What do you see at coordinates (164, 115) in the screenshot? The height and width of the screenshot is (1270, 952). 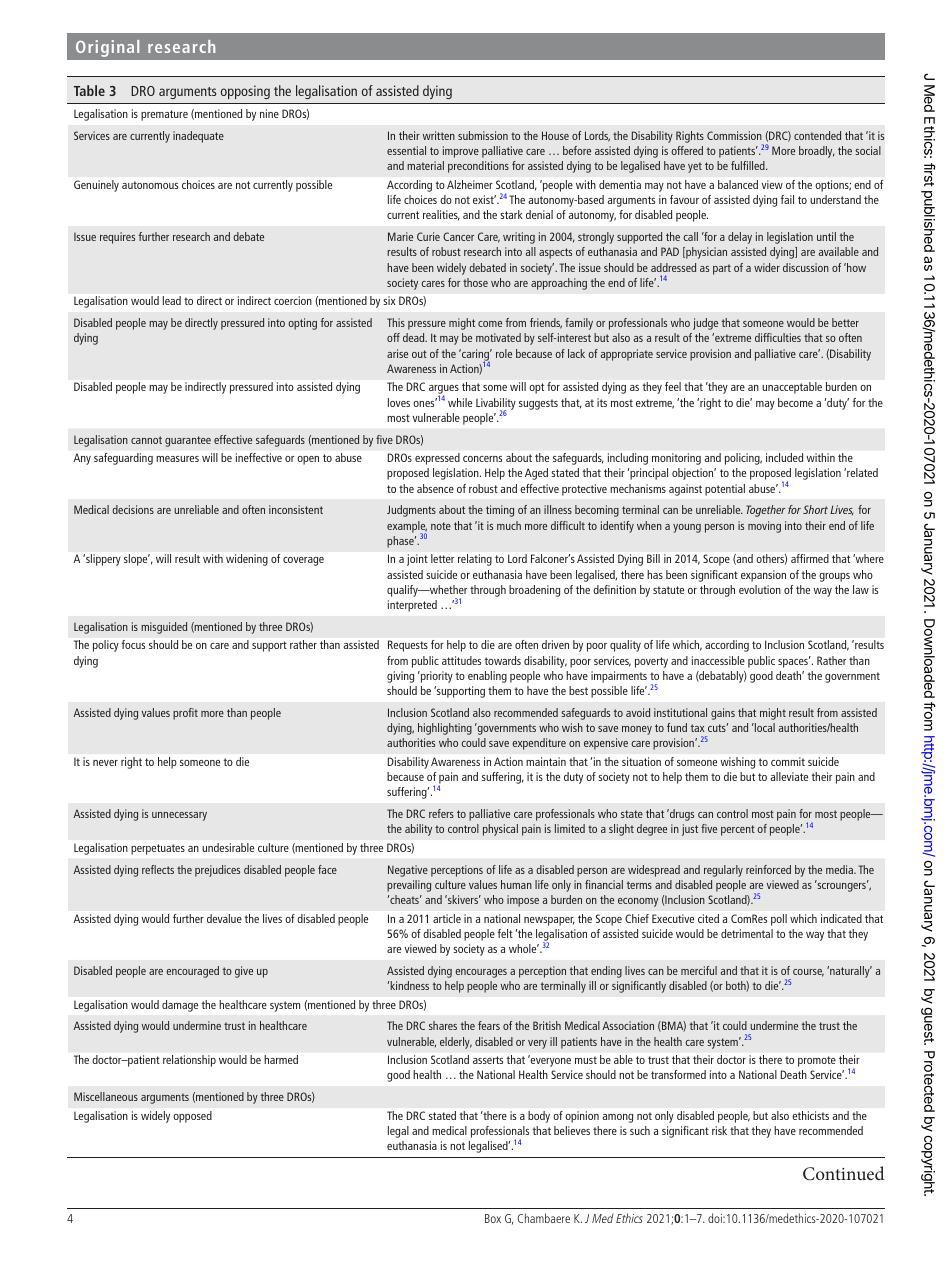 I see `premature` at bounding box center [164, 115].
